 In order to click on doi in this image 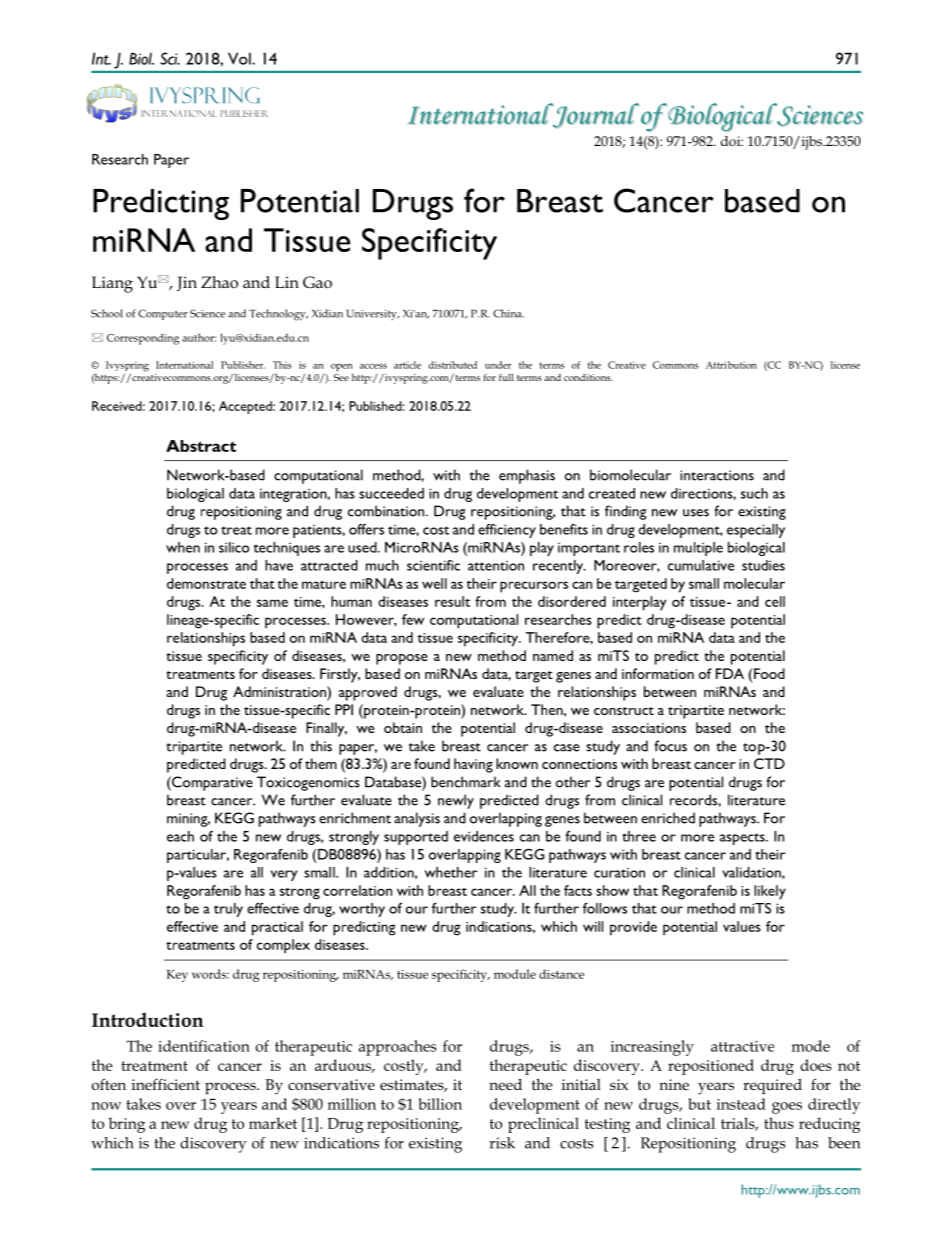, I will do `click(732, 141)`.
